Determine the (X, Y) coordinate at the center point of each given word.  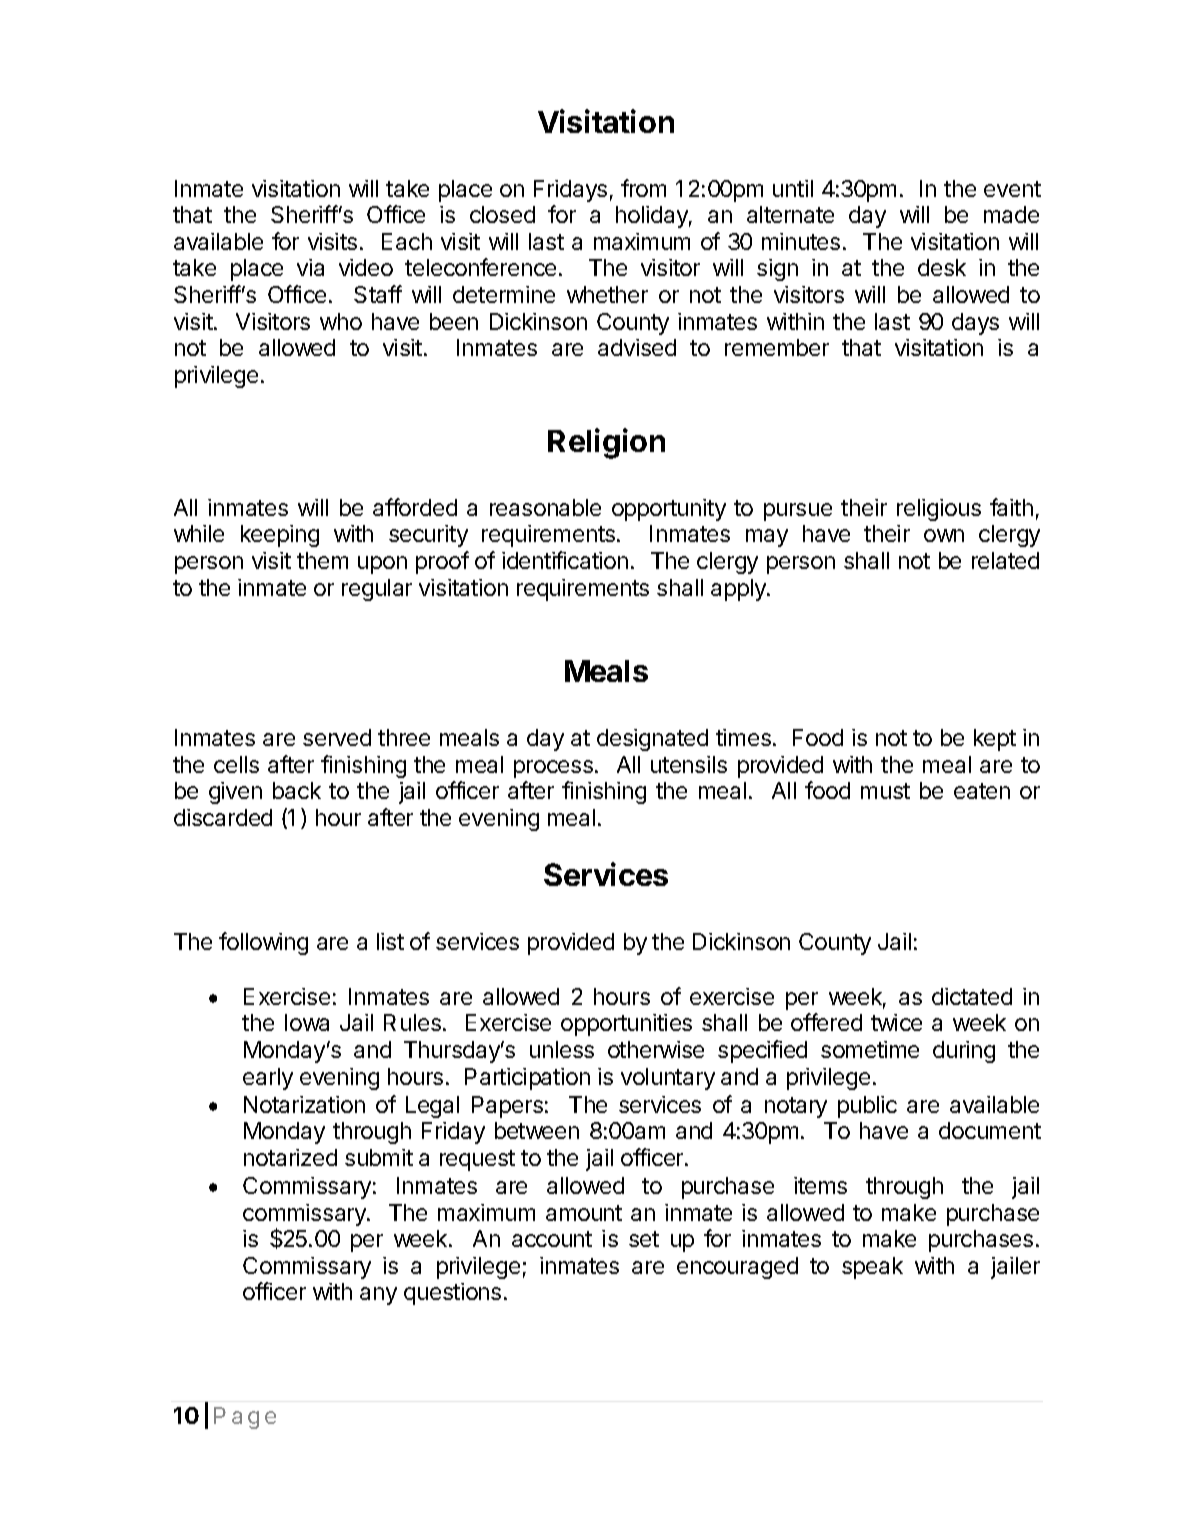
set (644, 1239)
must (885, 791)
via (310, 267)
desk (942, 267)
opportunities (626, 1025)
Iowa (307, 1022)
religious (939, 510)
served (337, 737)
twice (896, 1022)
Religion (606, 443)
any (378, 1296)
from (643, 188)
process (555, 769)
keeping (280, 536)
